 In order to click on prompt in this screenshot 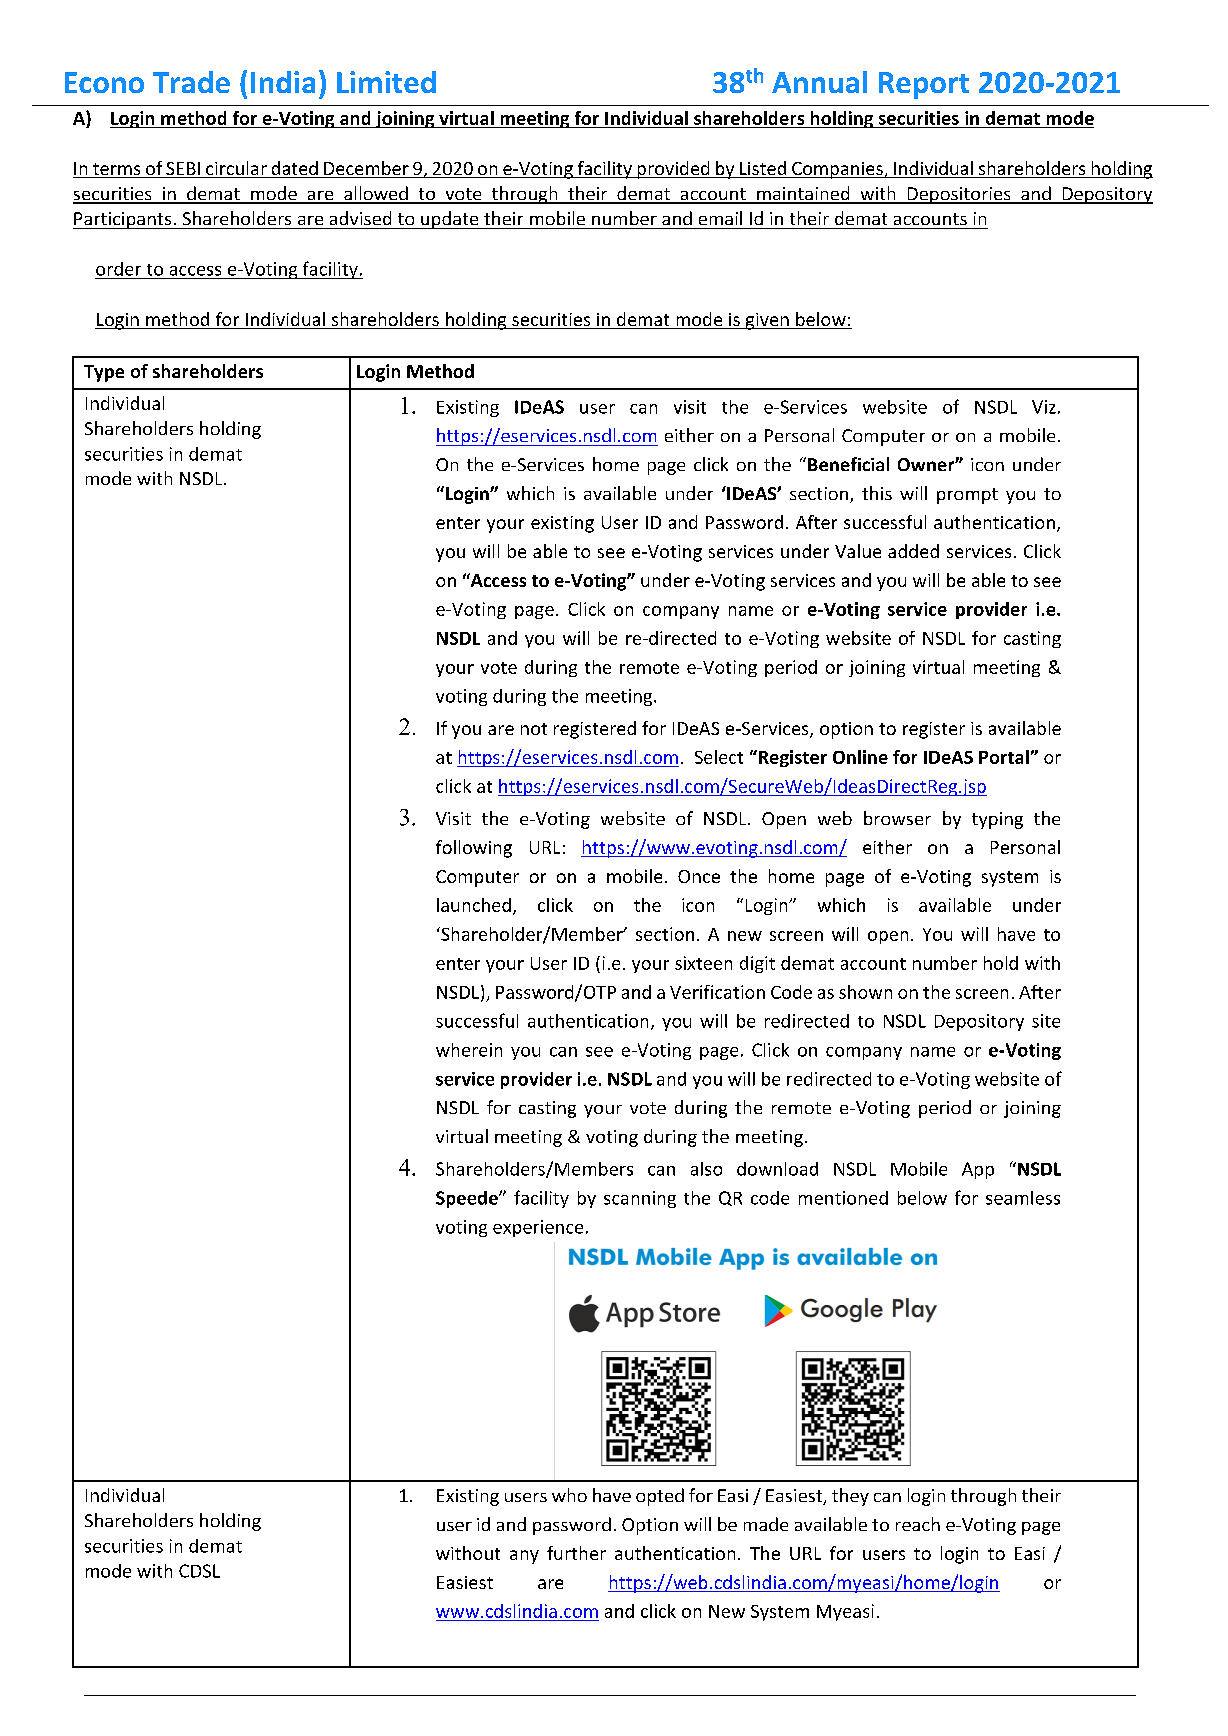, I will do `click(967, 496)`.
